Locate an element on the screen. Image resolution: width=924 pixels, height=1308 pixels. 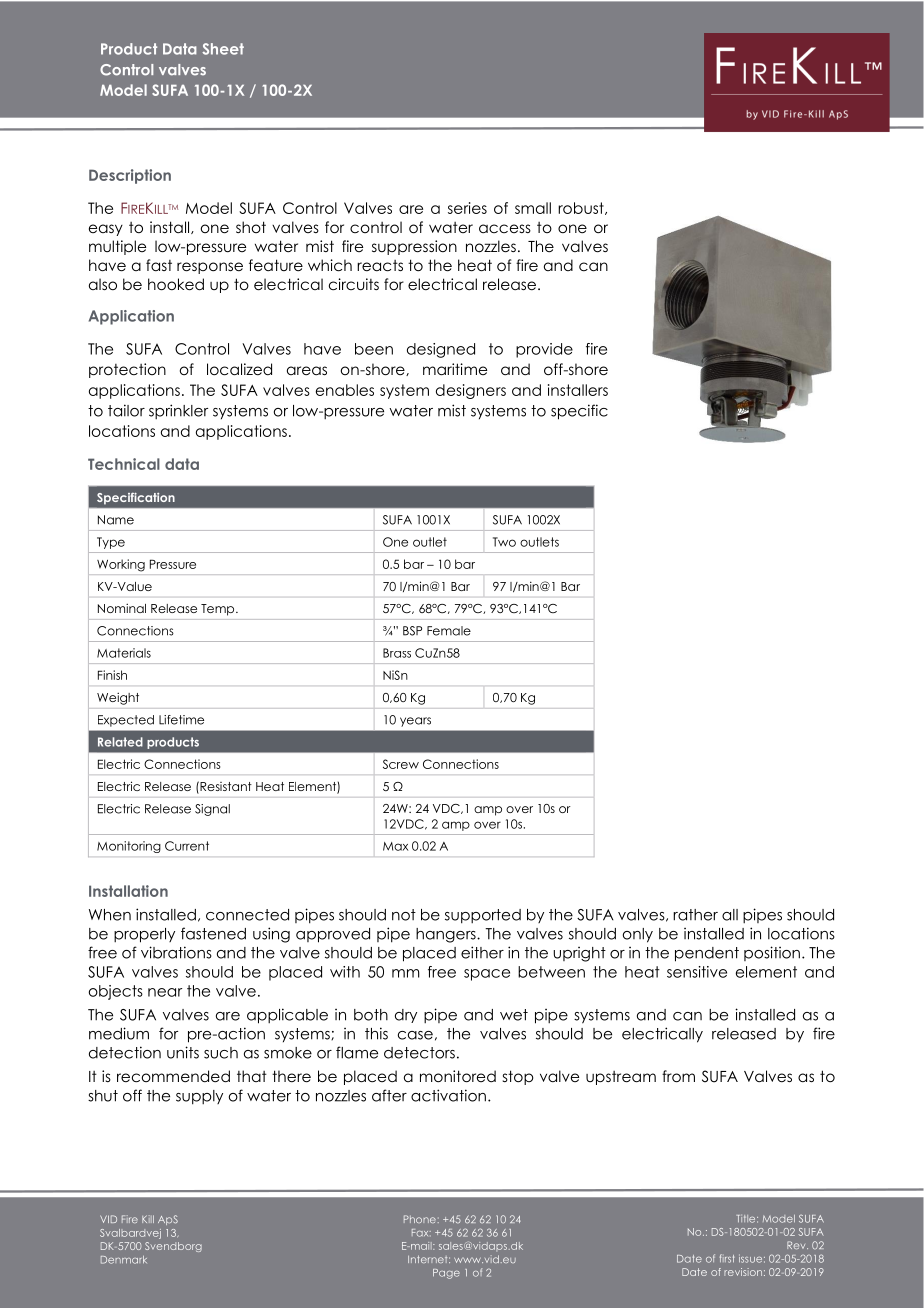
hangers is located at coordinates (447, 935).
